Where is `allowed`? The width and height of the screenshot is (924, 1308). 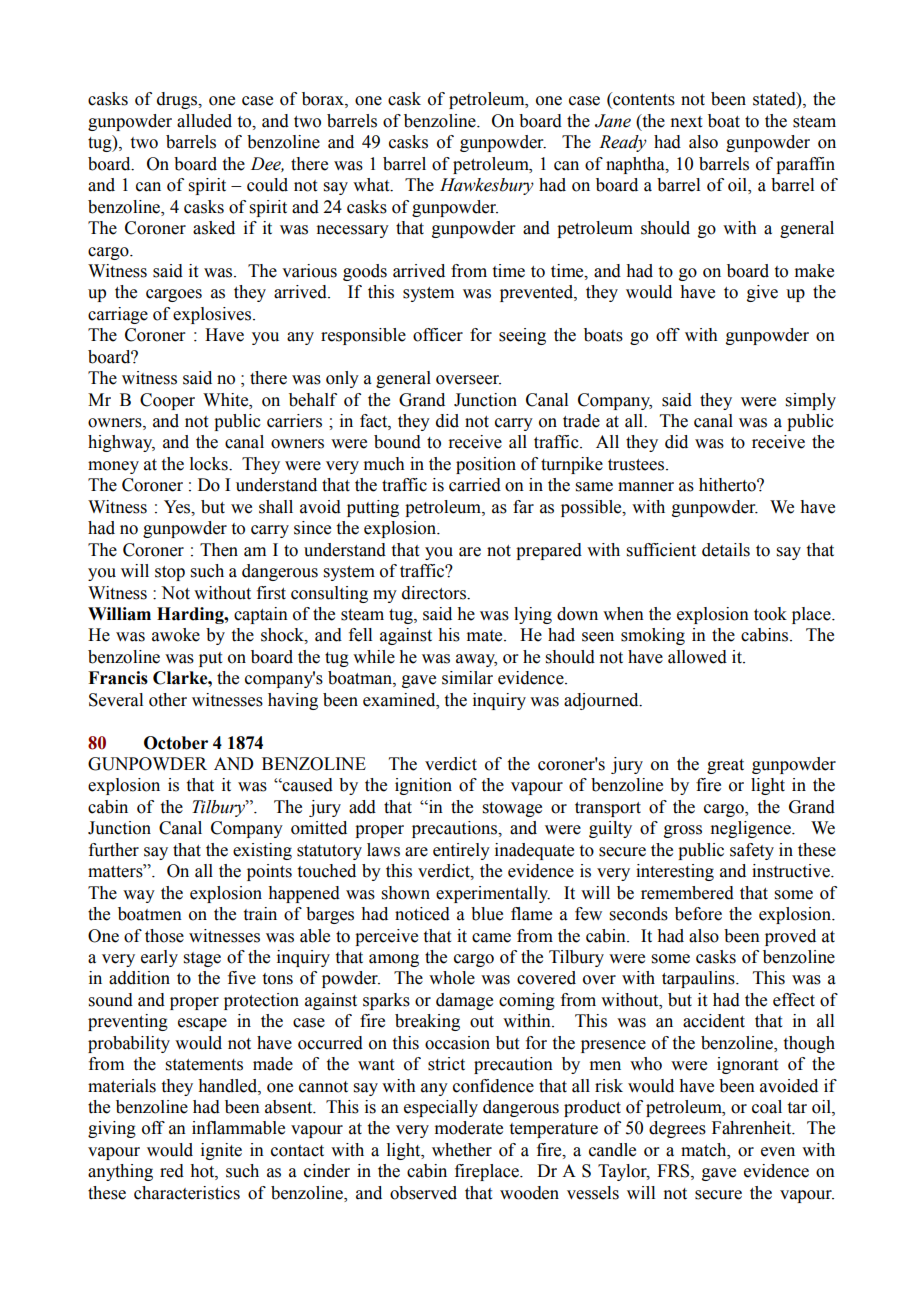 allowed is located at coordinates (697, 657).
